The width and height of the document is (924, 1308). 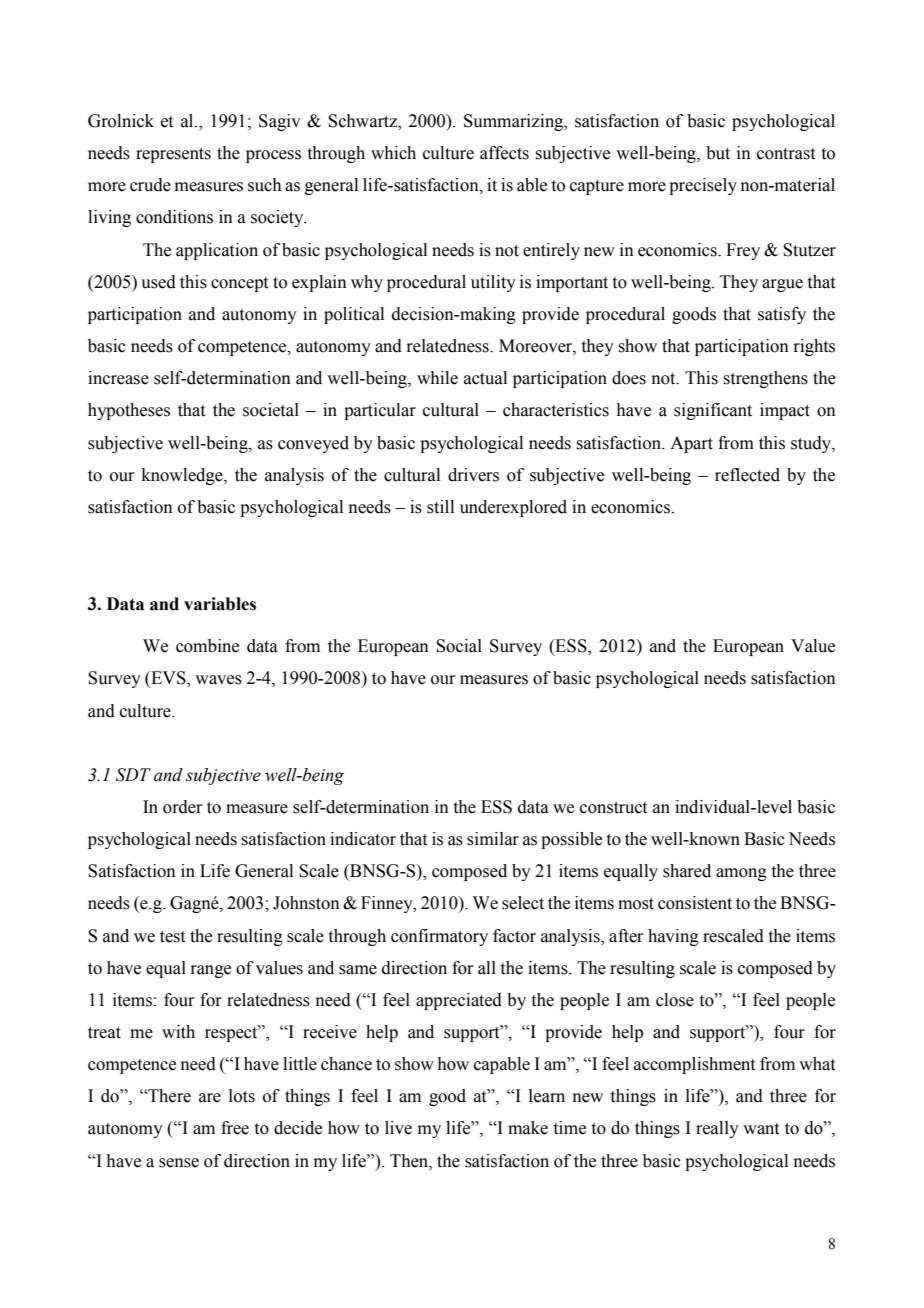 What do you see at coordinates (173, 155) in the document?
I see `represents` at bounding box center [173, 155].
